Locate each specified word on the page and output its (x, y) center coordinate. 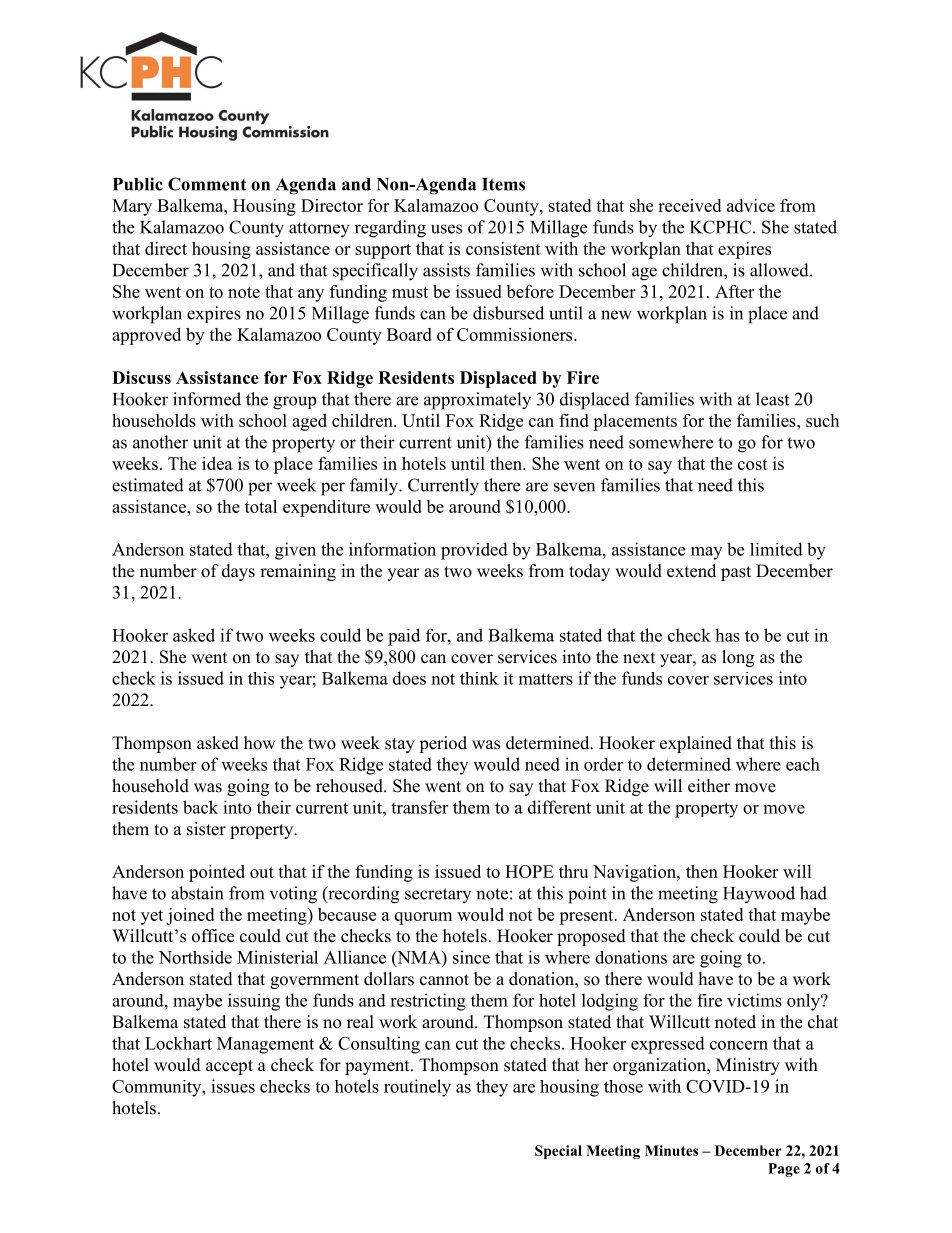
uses (446, 229)
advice (751, 205)
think (479, 678)
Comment (207, 184)
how (260, 743)
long (738, 658)
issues (233, 1086)
